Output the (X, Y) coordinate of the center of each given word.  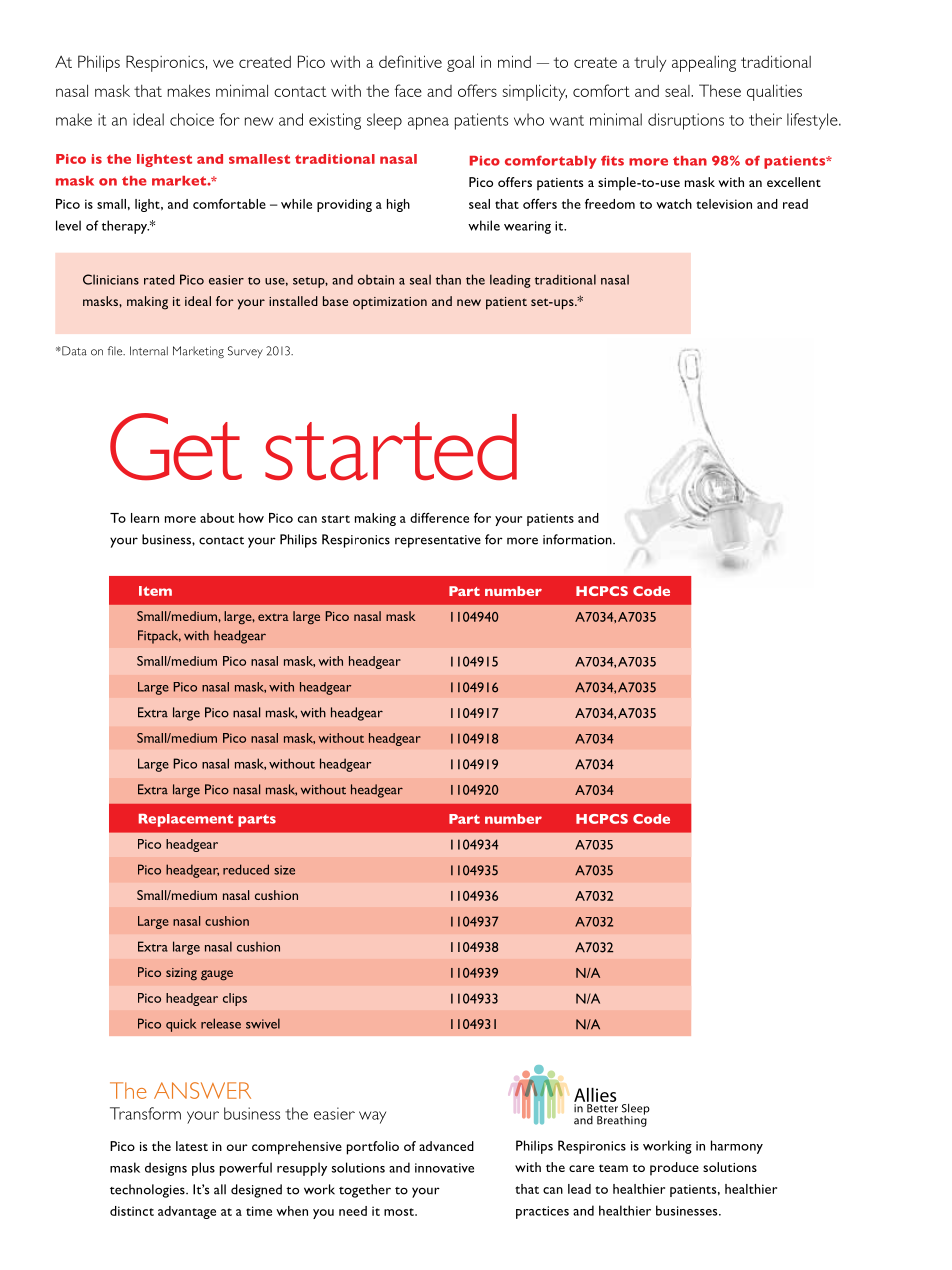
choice (192, 119)
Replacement (186, 820)
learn (145, 518)
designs (166, 1169)
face (408, 90)
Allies (595, 1095)
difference (439, 518)
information (578, 539)
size (284, 870)
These (720, 90)
